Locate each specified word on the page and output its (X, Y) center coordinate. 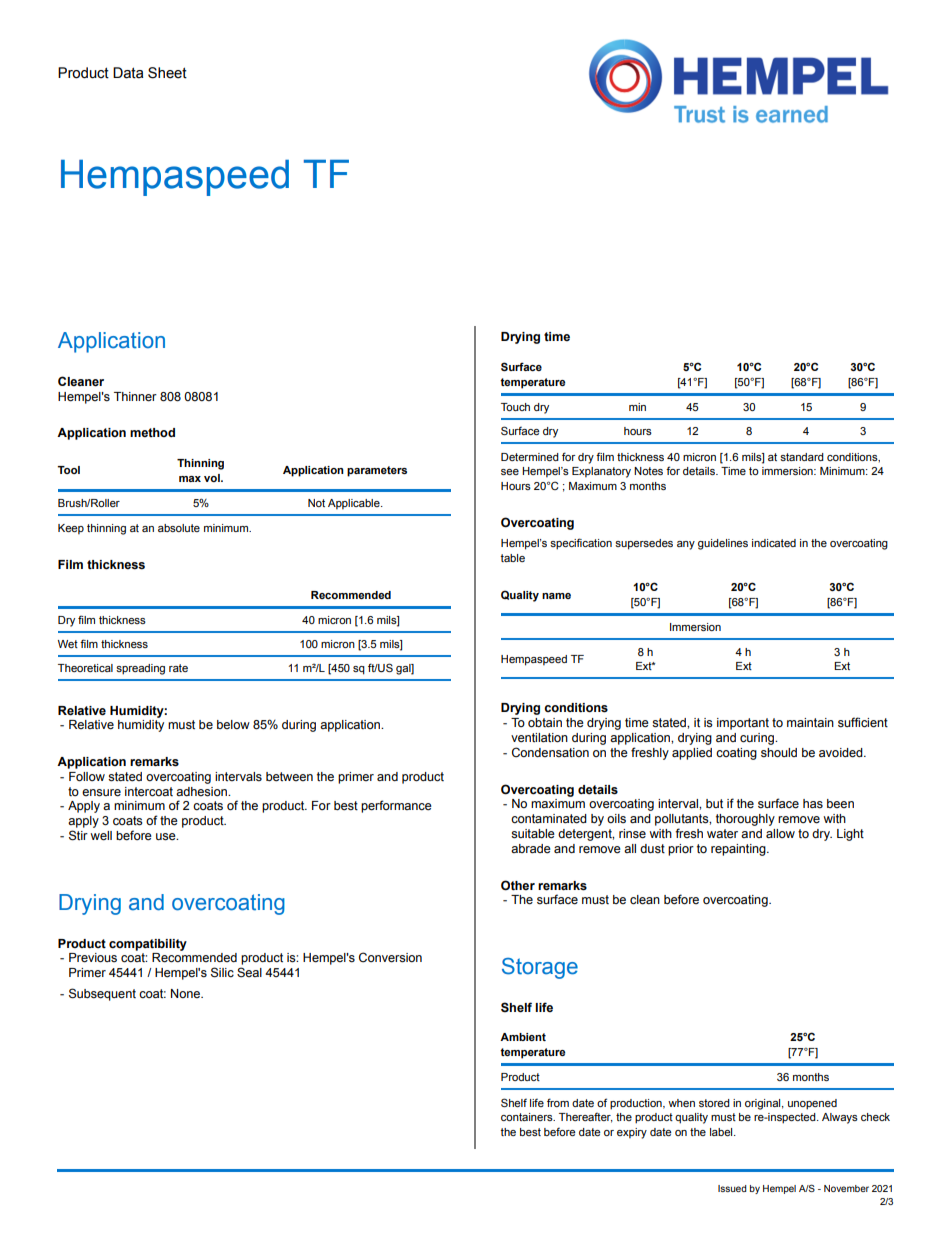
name (556, 596)
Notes (648, 471)
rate (178, 668)
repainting (739, 850)
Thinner (135, 397)
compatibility (148, 945)
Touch (515, 407)
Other (518, 885)
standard (802, 457)
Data (128, 73)
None (186, 993)
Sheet (167, 73)
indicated (774, 543)
